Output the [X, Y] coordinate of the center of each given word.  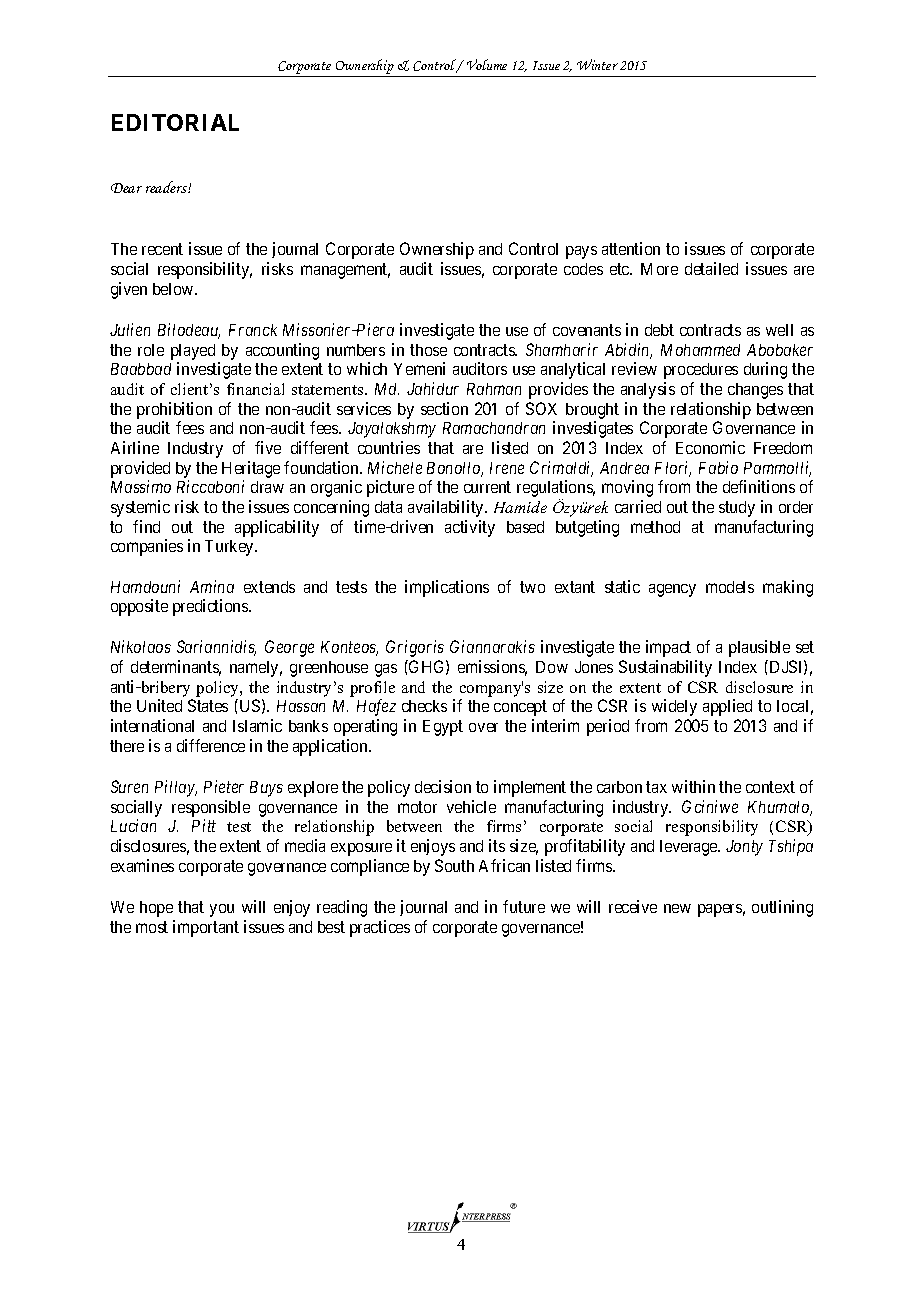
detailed [711, 268]
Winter [597, 64]
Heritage [251, 469]
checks [424, 706]
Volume [487, 64]
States [208, 705]
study [737, 509]
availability [447, 508]
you [222, 910]
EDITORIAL [175, 122]
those [428, 350]
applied [727, 707]
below [174, 289]
